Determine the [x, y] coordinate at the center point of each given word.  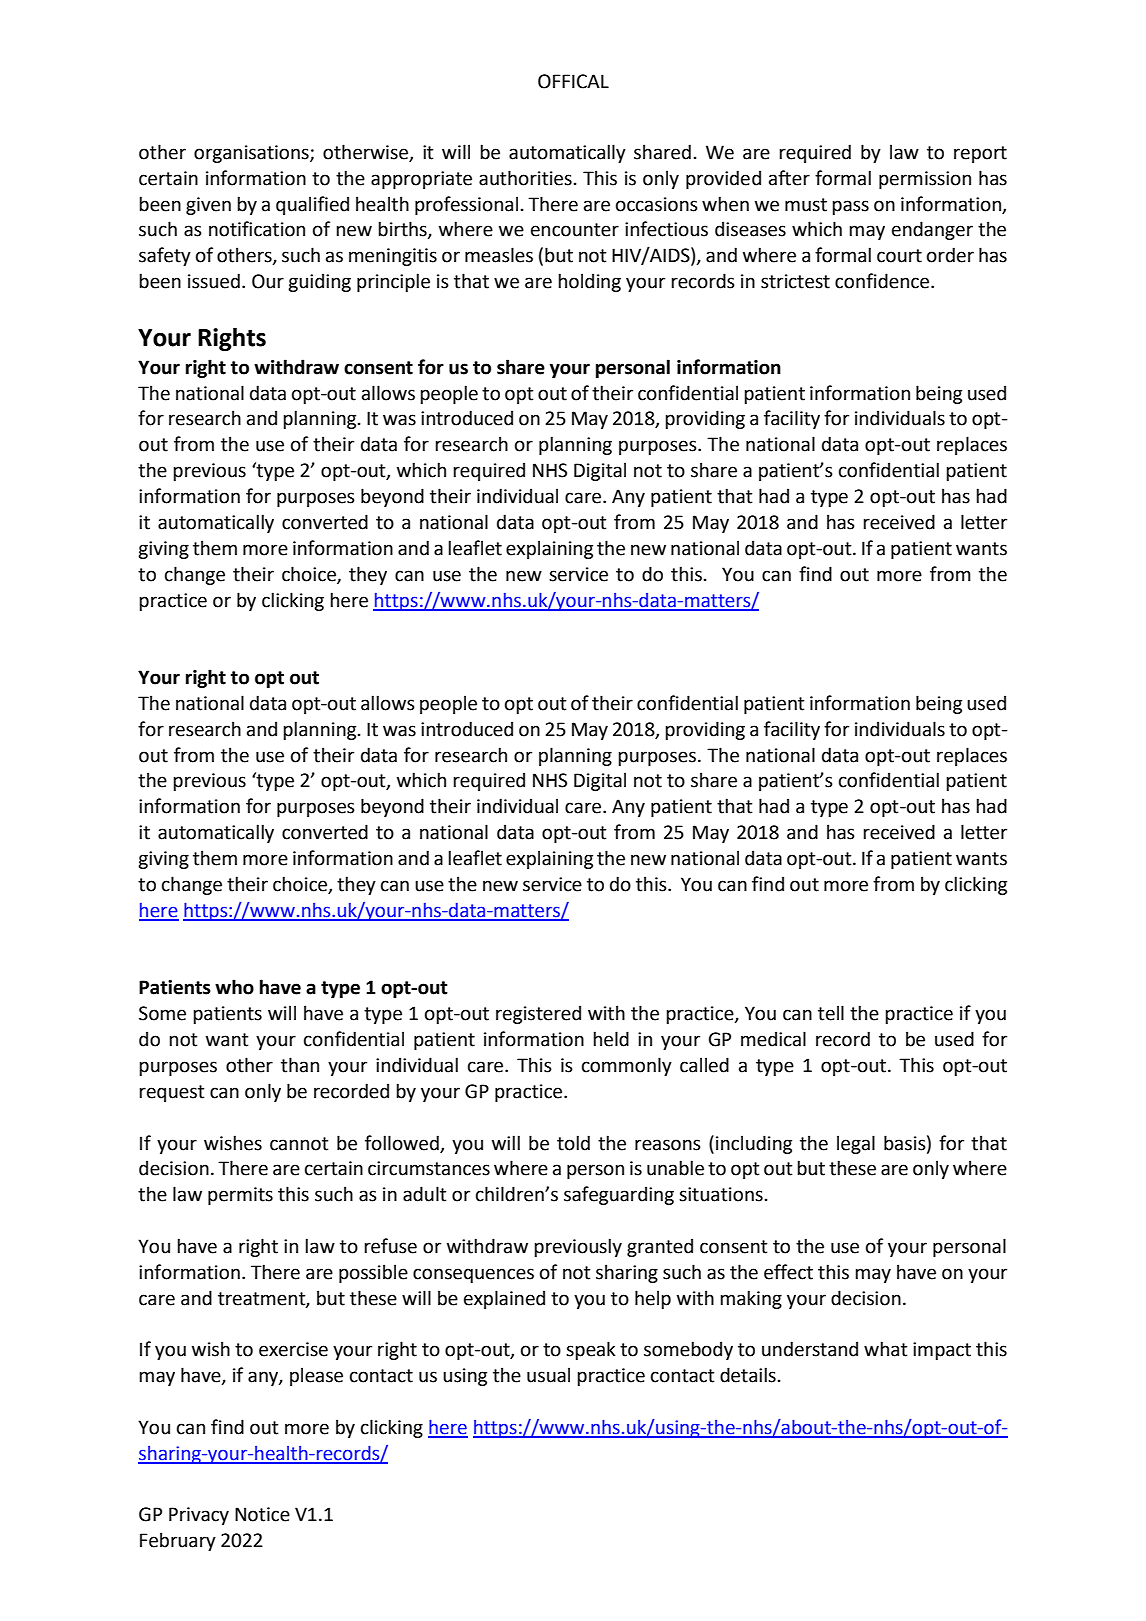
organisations [252, 154]
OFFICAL [573, 81]
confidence [883, 281]
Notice [262, 1514]
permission [925, 180]
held [611, 1039]
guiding [319, 282]
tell [831, 1013]
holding [589, 282]
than [300, 1065]
